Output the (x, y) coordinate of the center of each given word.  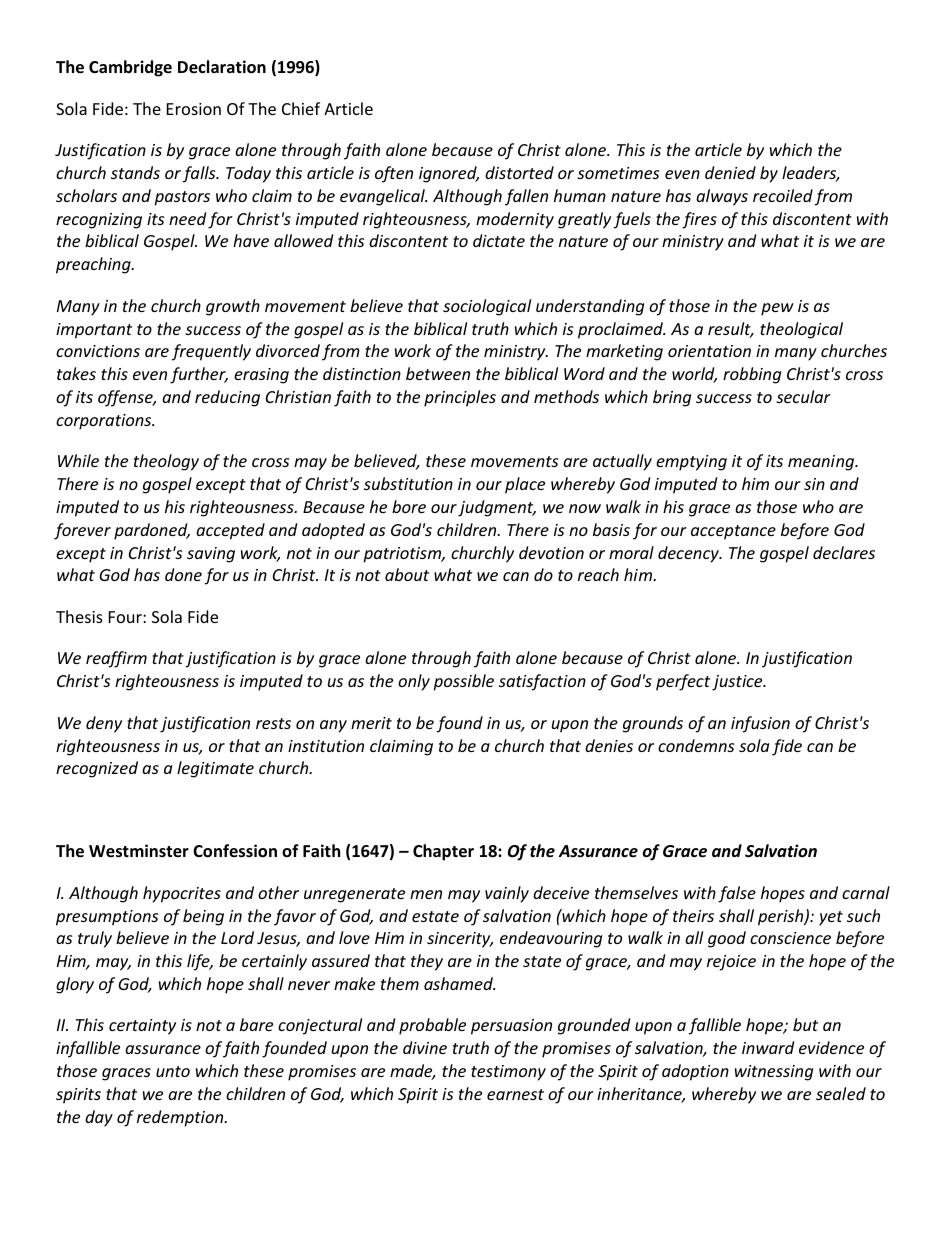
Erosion (194, 109)
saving (211, 555)
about (407, 574)
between (438, 373)
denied (730, 172)
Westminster (139, 851)
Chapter (443, 852)
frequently (211, 352)
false (737, 894)
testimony (508, 1073)
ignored (449, 174)
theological (801, 330)
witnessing (774, 1073)
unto (173, 1071)
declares (844, 552)
